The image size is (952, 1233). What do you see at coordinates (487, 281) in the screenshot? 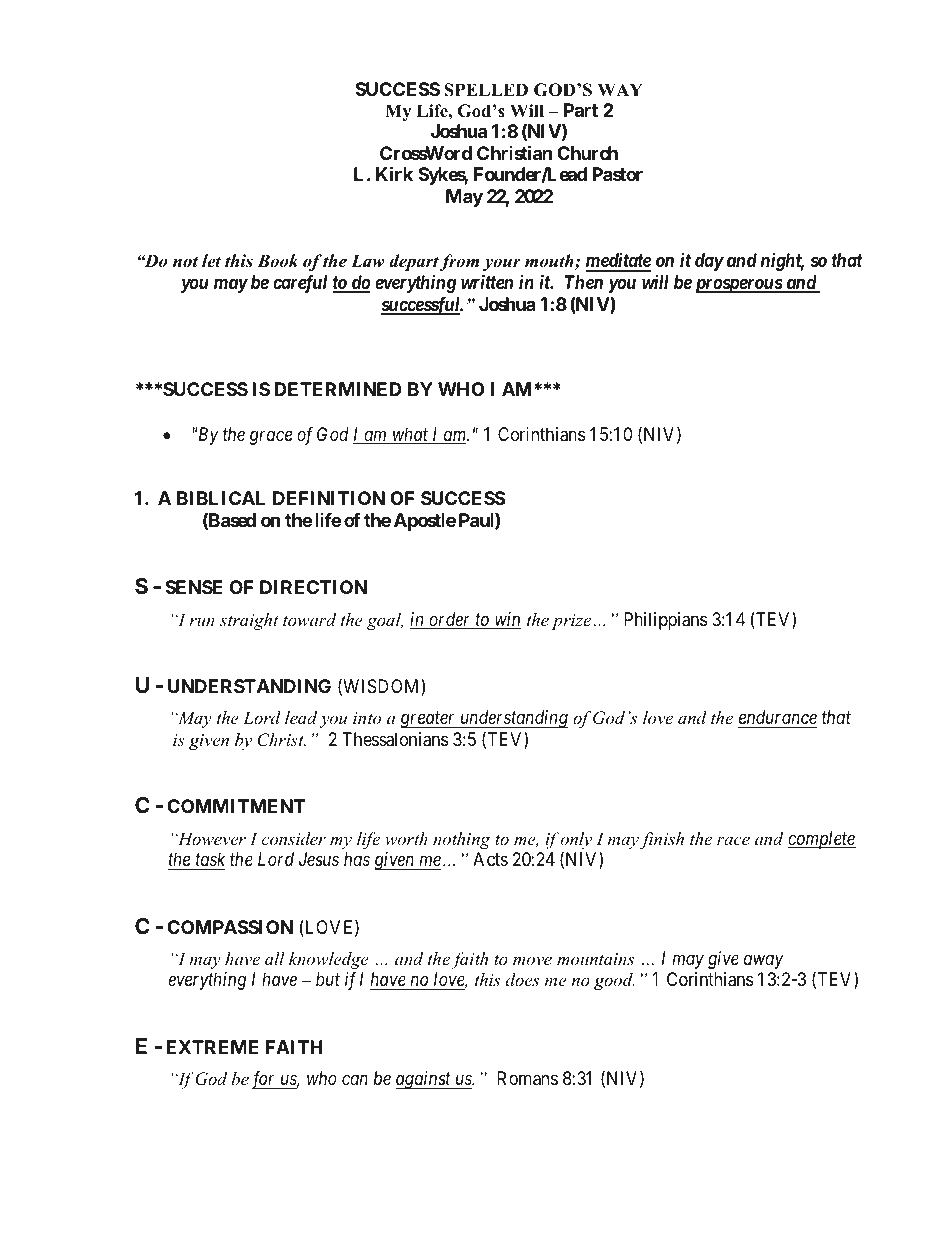
I see `written` at bounding box center [487, 281].
